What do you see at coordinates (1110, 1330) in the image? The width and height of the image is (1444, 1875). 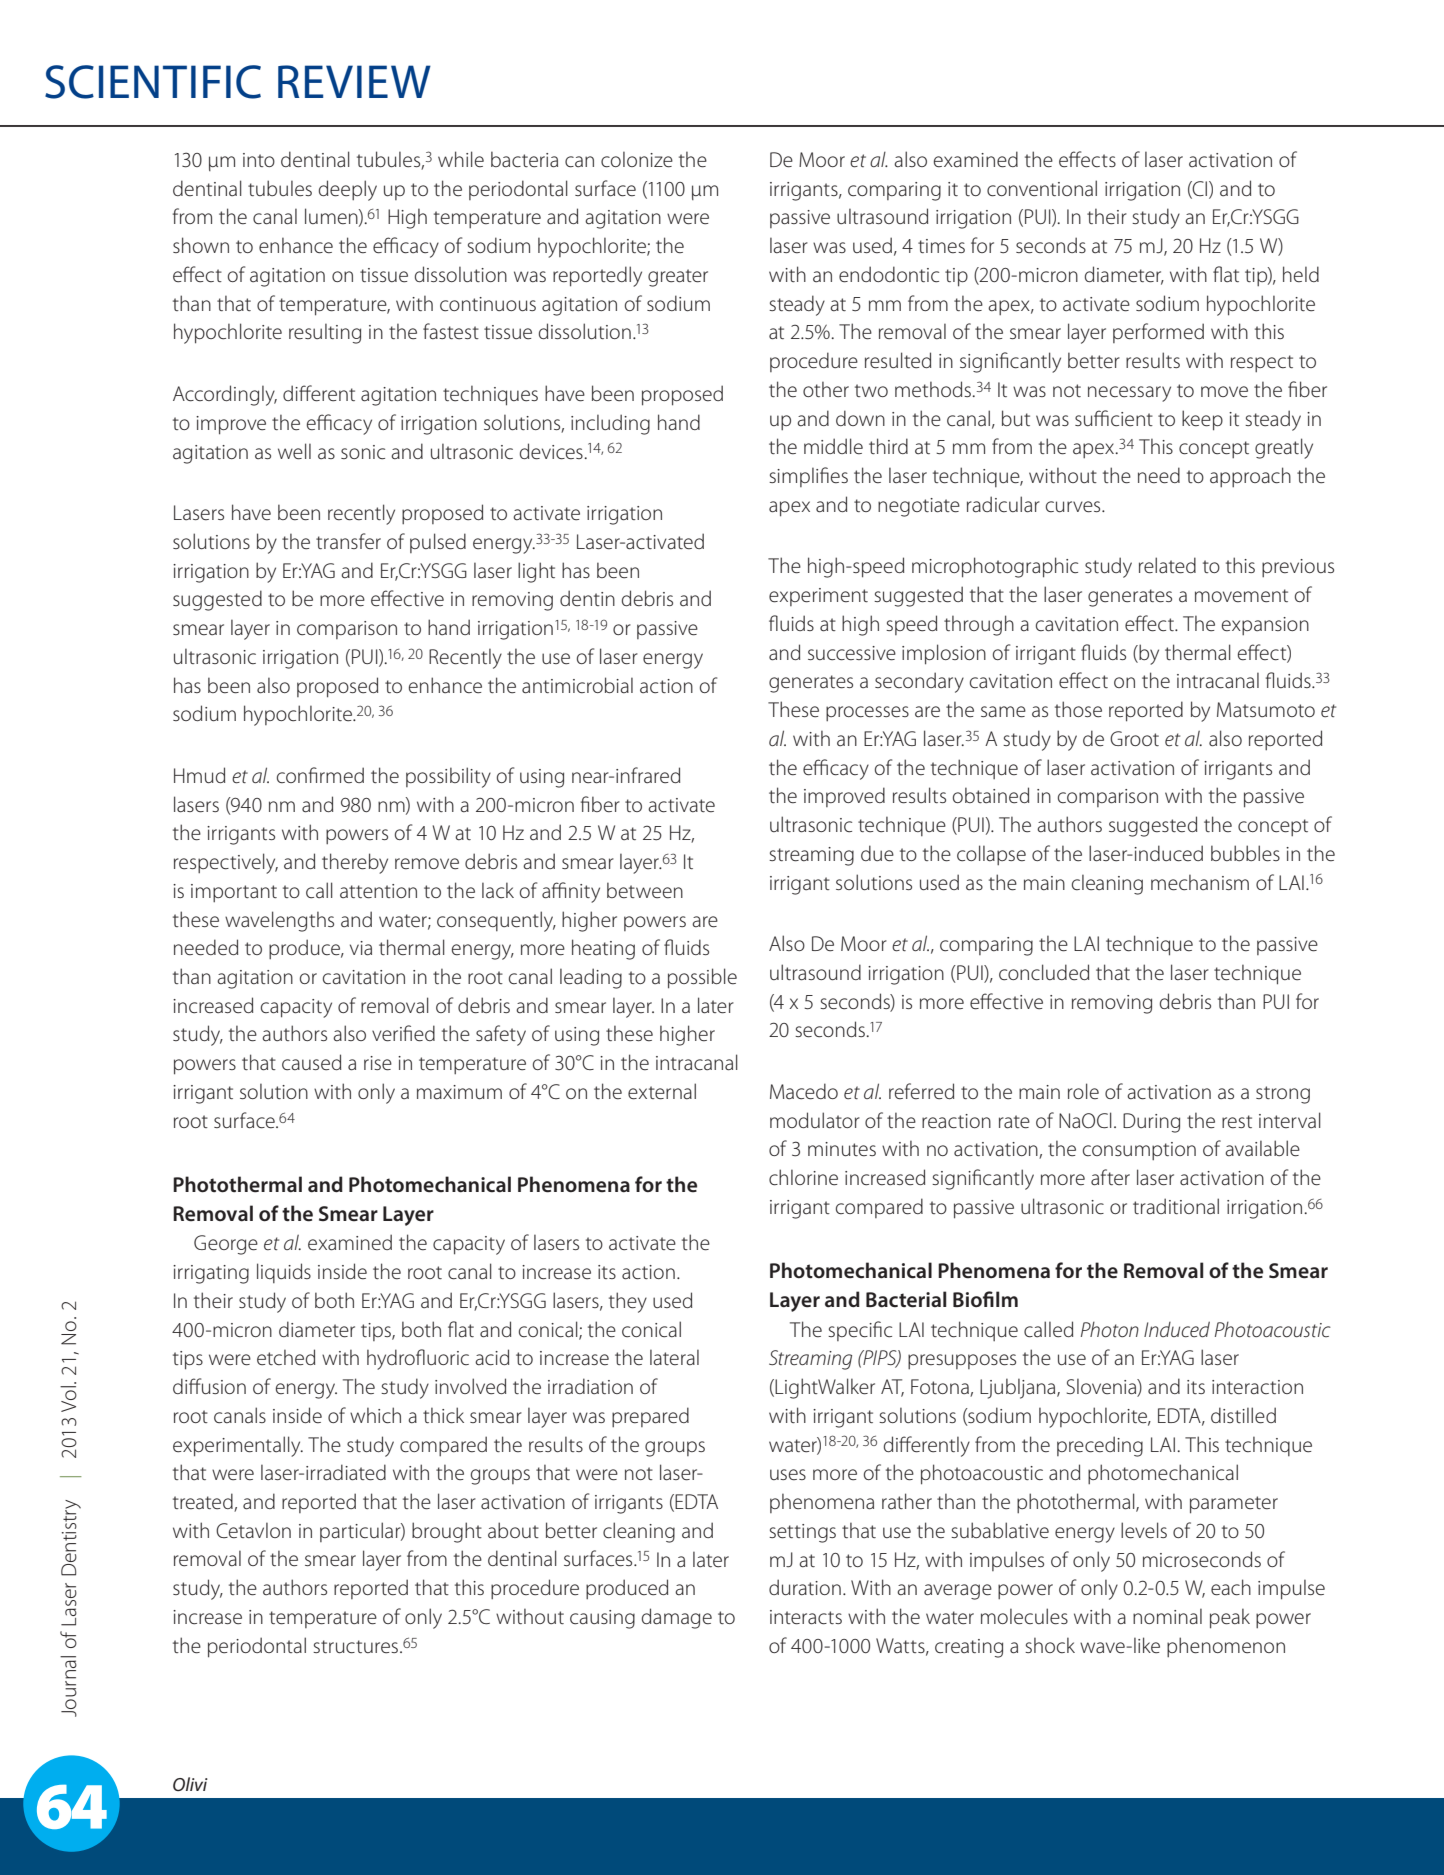 I see `Photon` at bounding box center [1110, 1330].
